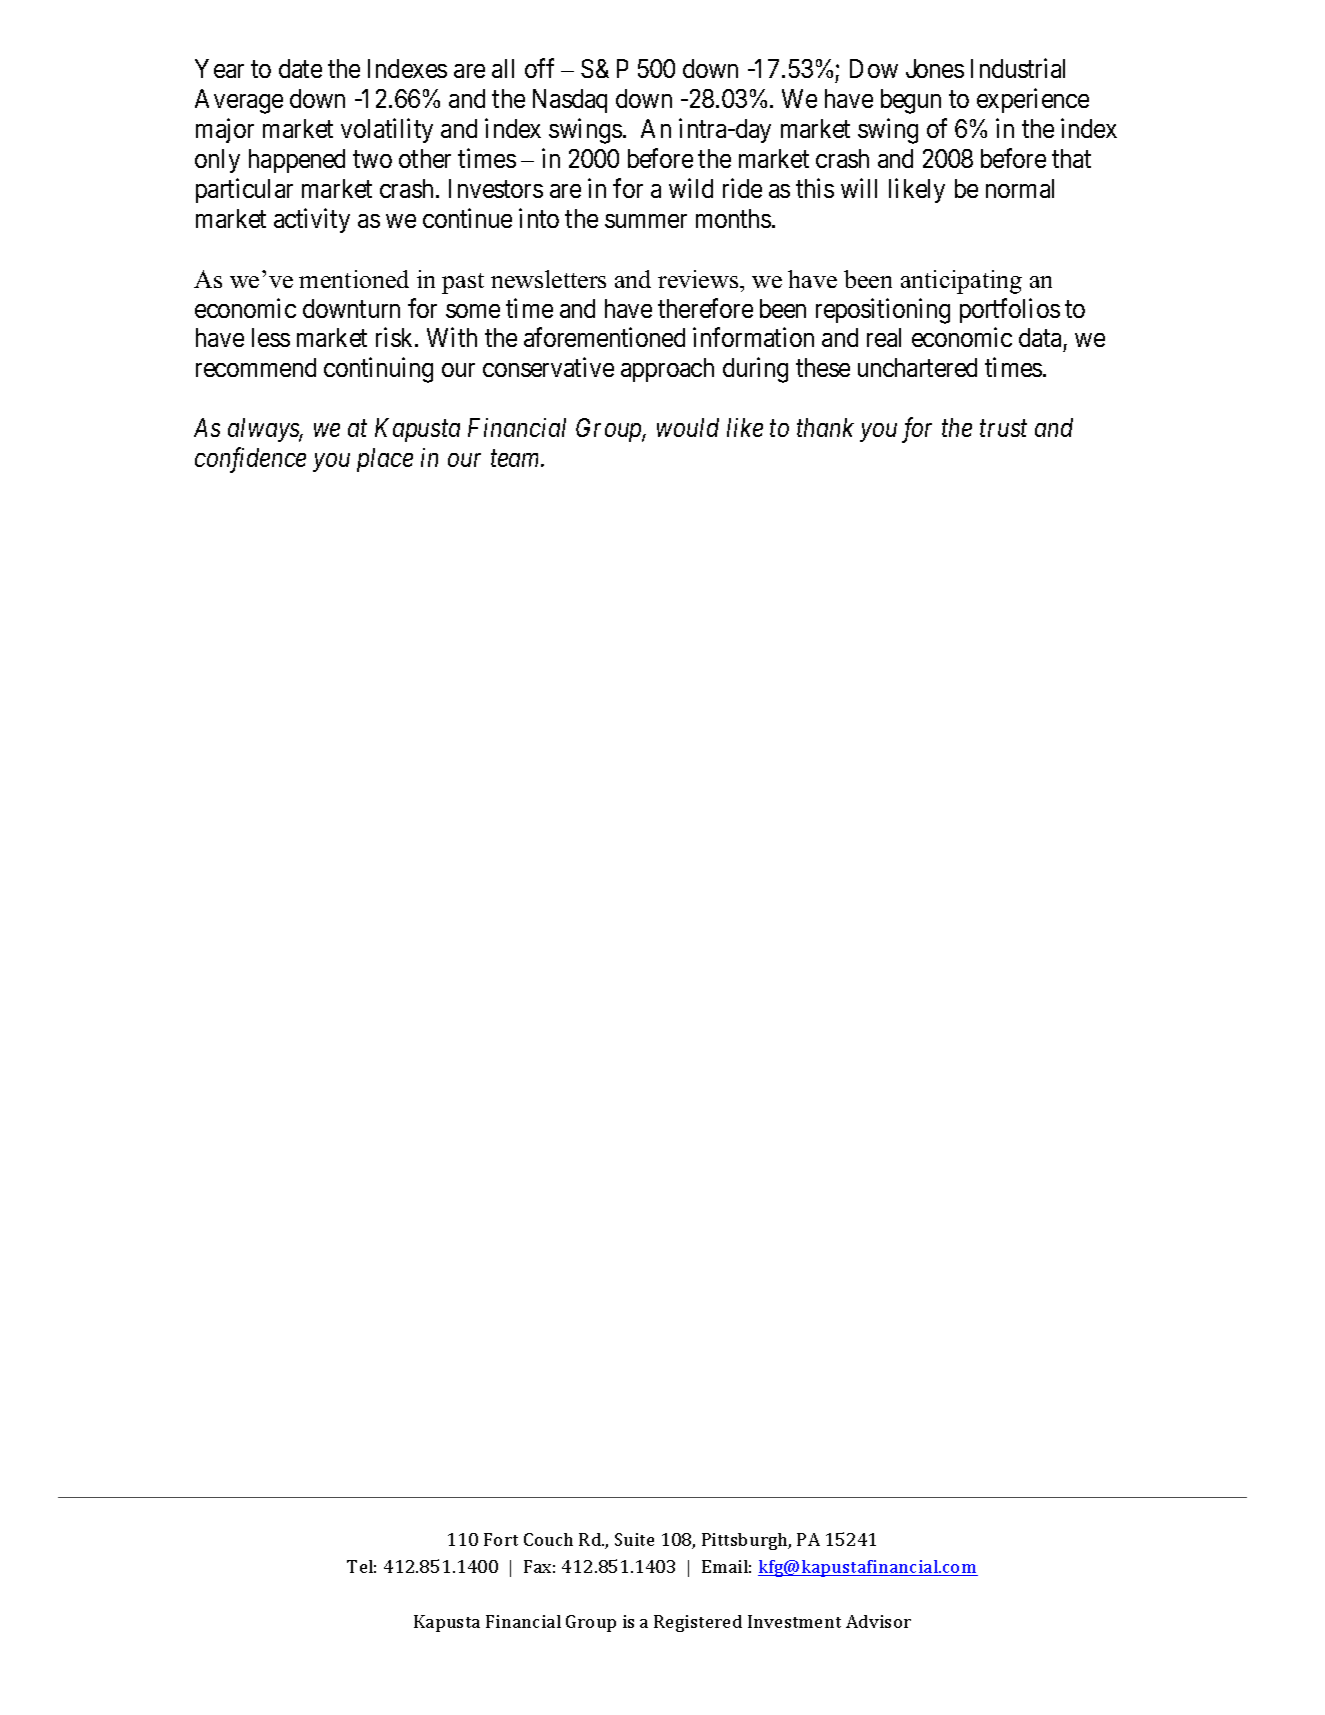  I want to click on date, so click(300, 68).
